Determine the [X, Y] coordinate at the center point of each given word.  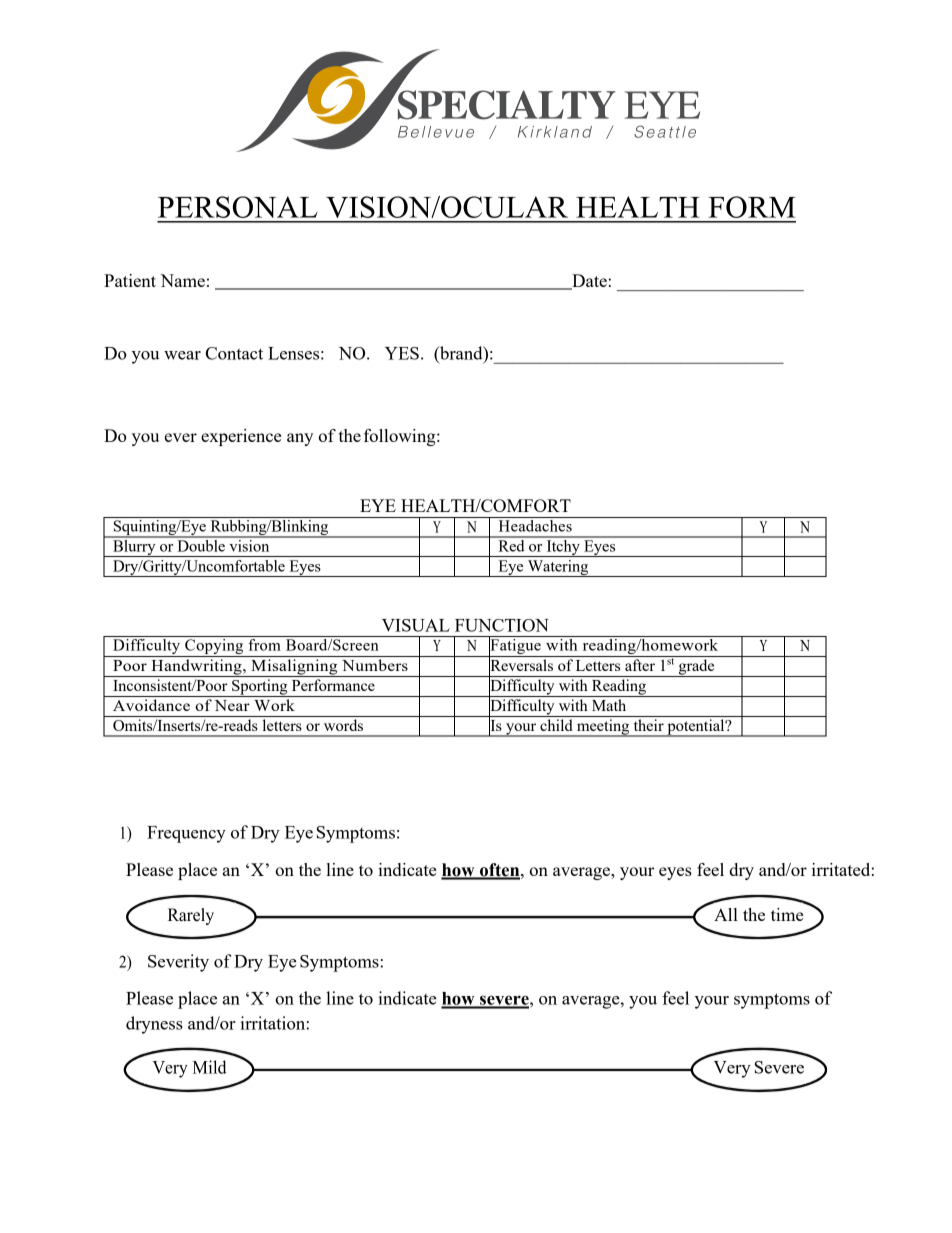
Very [732, 1069]
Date [588, 282]
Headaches [535, 526]
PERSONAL [238, 207]
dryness [154, 1025]
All [726, 914]
